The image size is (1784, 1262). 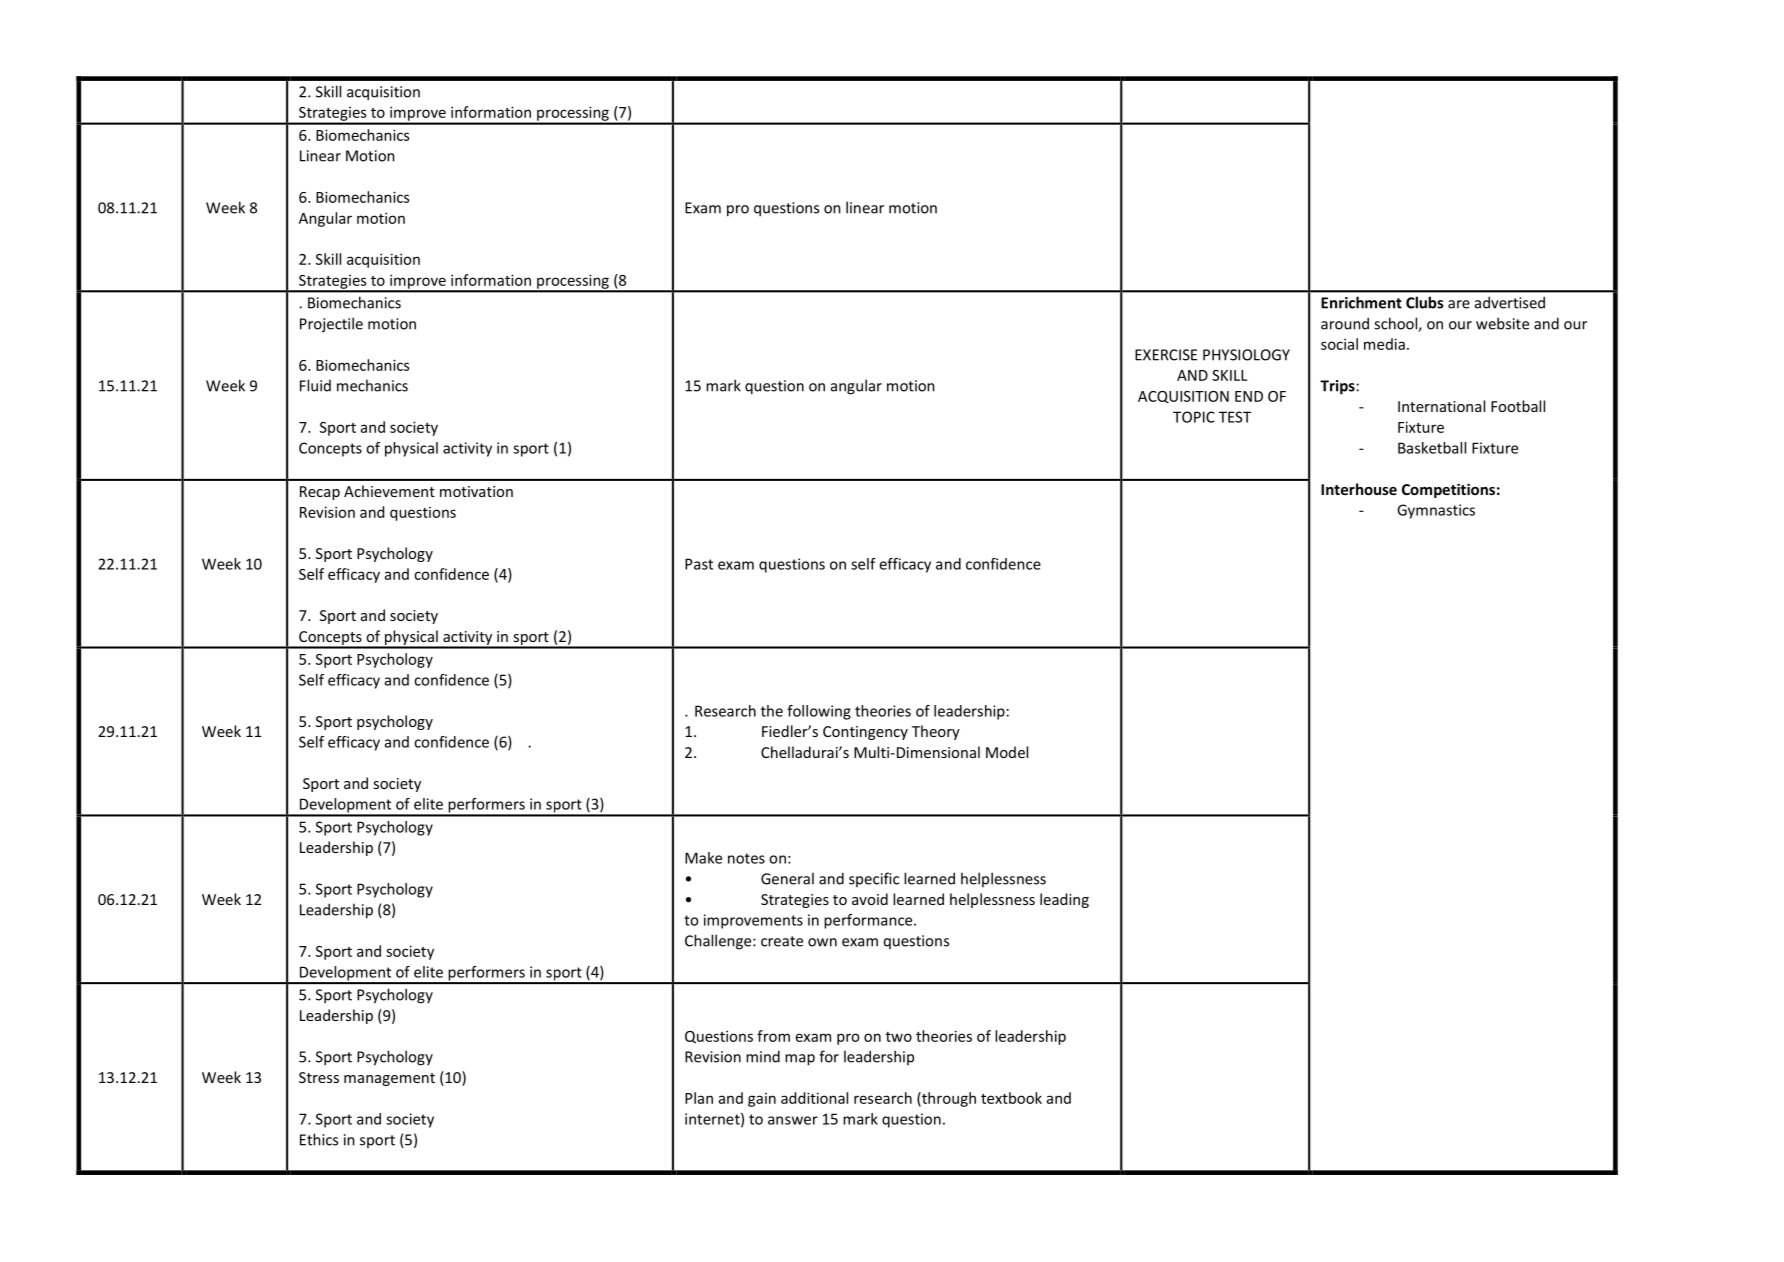 What do you see at coordinates (1007, 752) in the screenshot?
I see `Model` at bounding box center [1007, 752].
